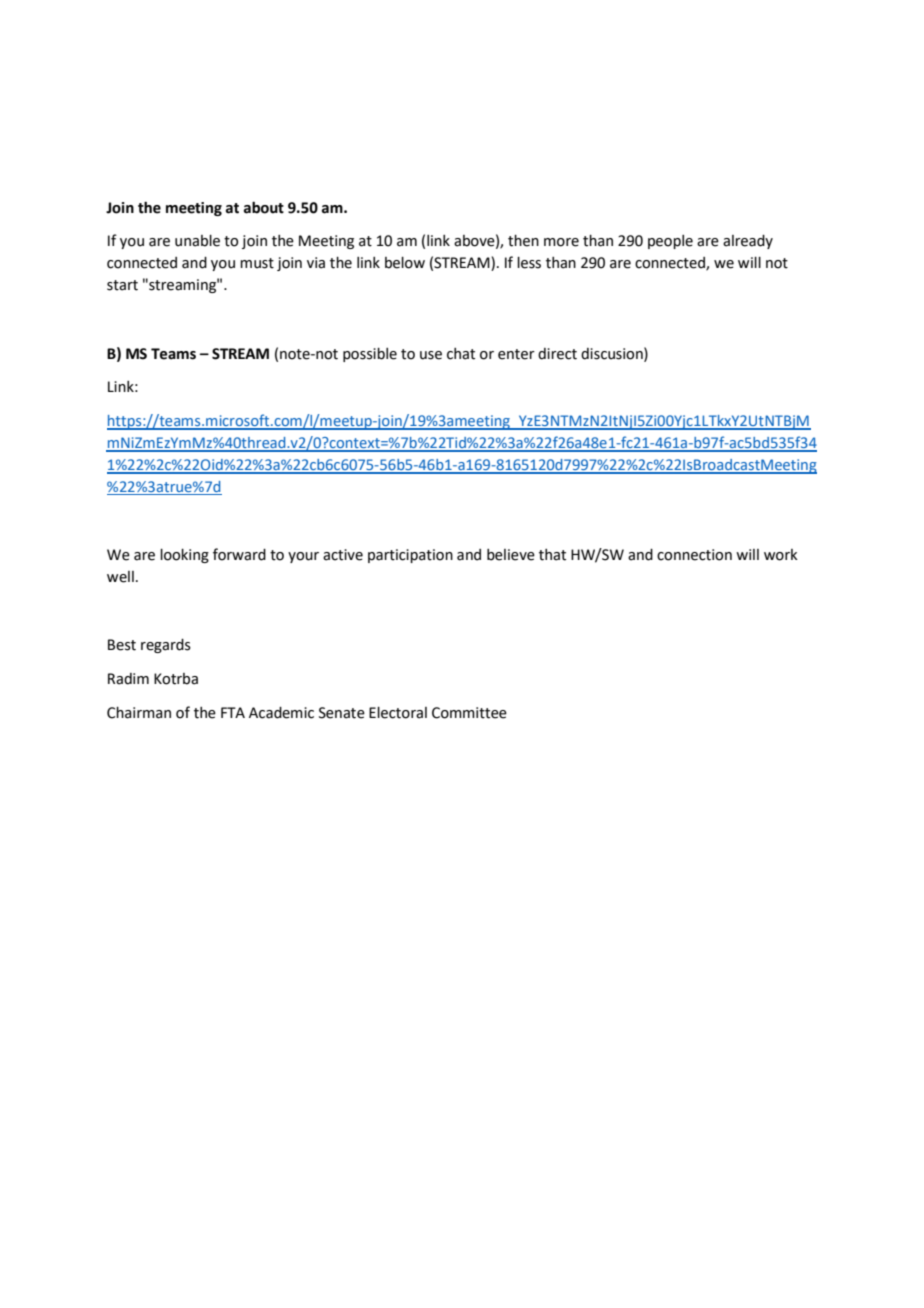 Image resolution: width=924 pixels, height=1308 pixels. What do you see at coordinates (670, 242) in the screenshot?
I see `people` at bounding box center [670, 242].
